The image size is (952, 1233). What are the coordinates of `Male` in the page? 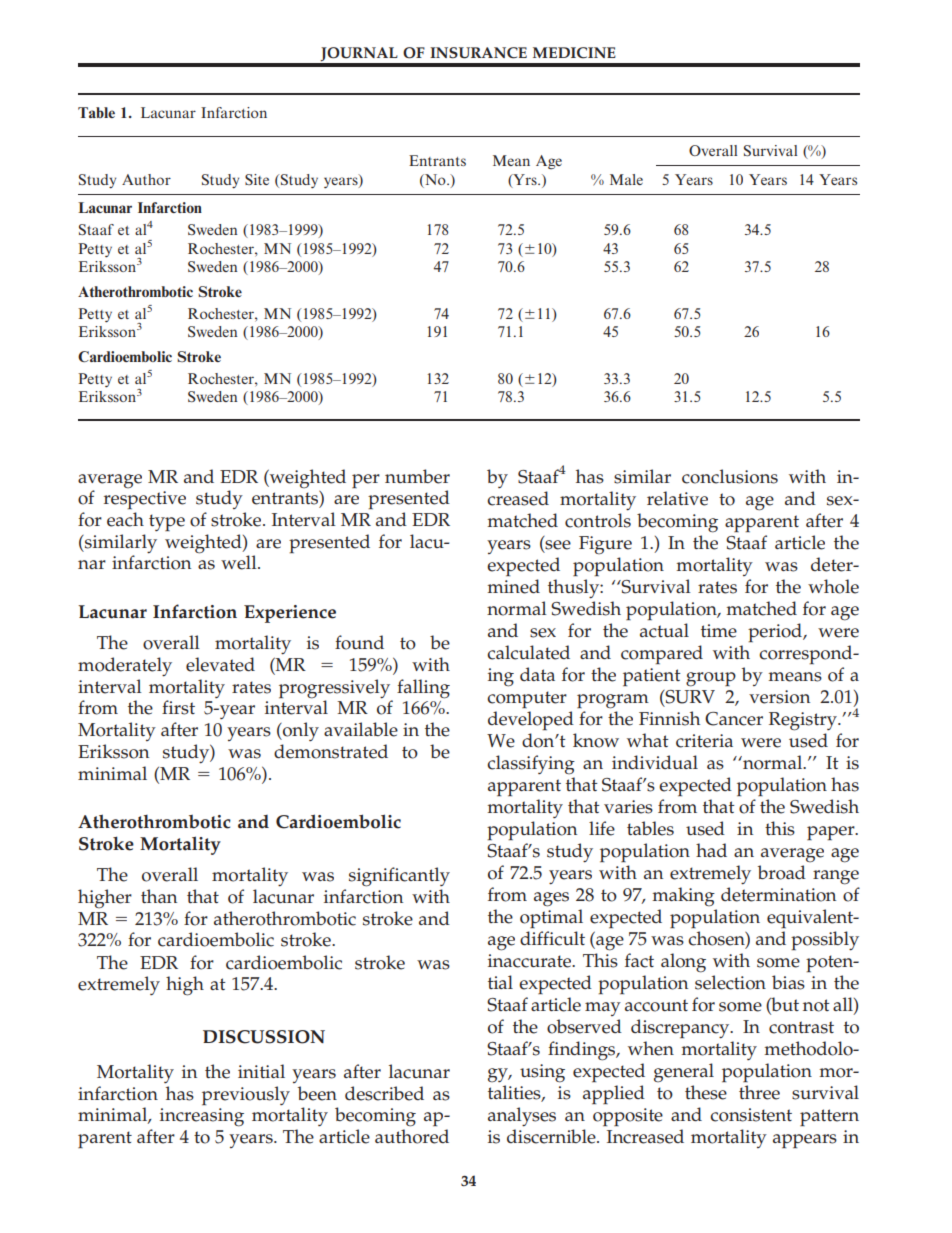 It's located at (626, 179).
